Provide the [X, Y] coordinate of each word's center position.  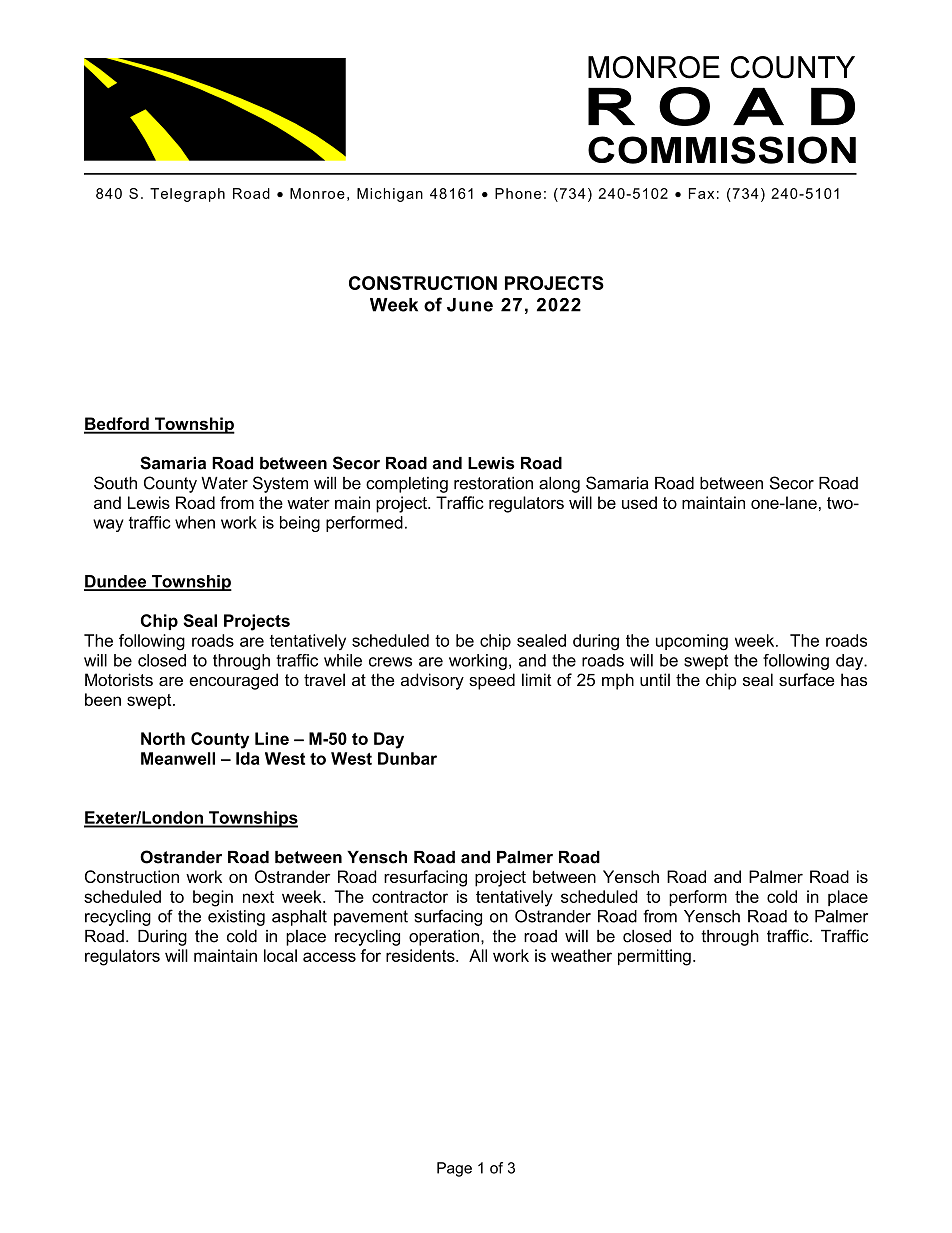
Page [454, 1169]
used [639, 502]
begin [213, 898]
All [478, 955]
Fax [701, 193]
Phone [518, 193]
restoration [493, 483]
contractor [410, 897]
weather [581, 955]
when [195, 522]
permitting [654, 957]
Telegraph [187, 195]
